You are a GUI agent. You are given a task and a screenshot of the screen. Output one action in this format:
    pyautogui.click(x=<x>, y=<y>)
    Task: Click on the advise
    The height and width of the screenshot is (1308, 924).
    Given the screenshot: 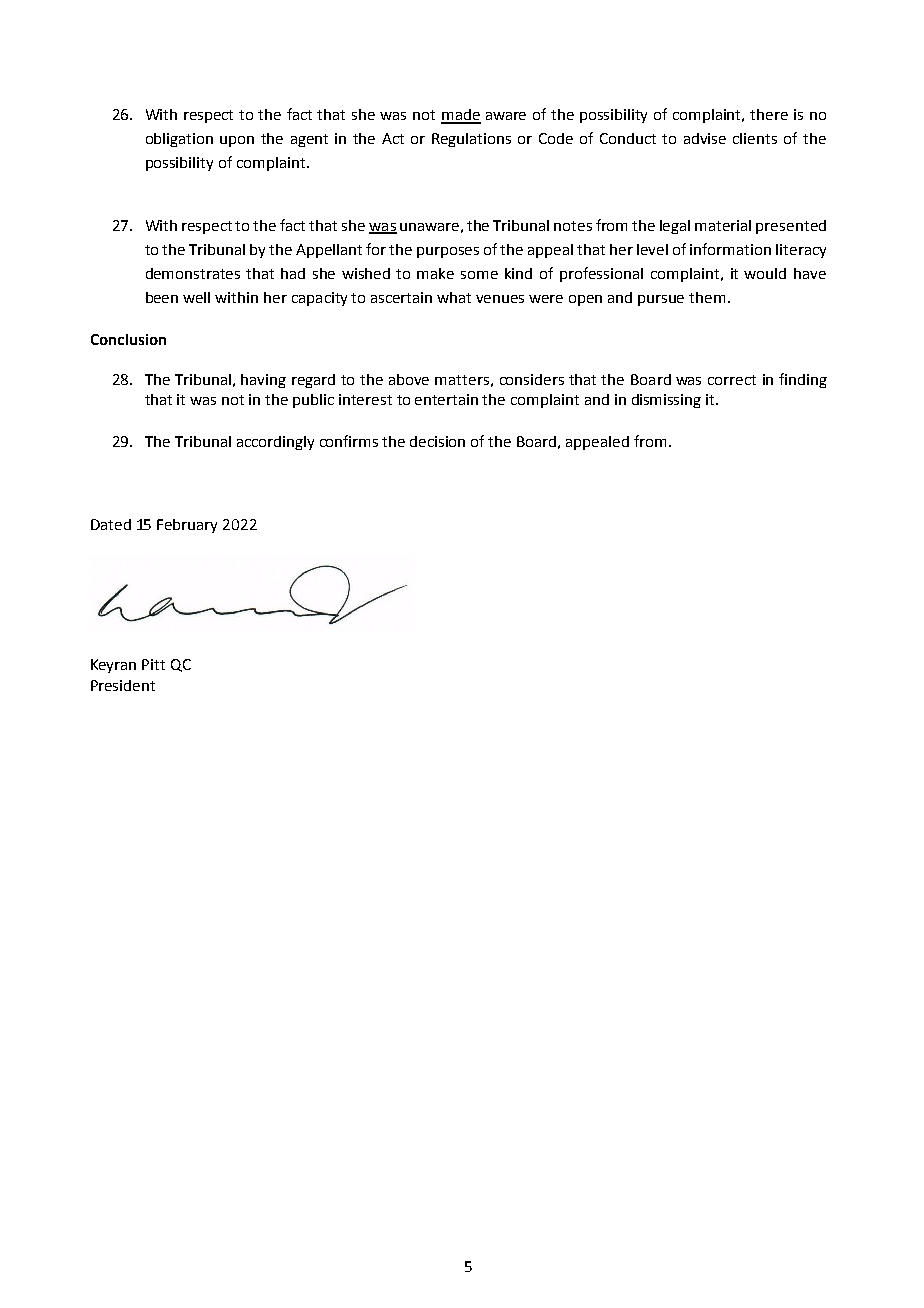 What is the action you would take?
    pyautogui.click(x=705, y=138)
